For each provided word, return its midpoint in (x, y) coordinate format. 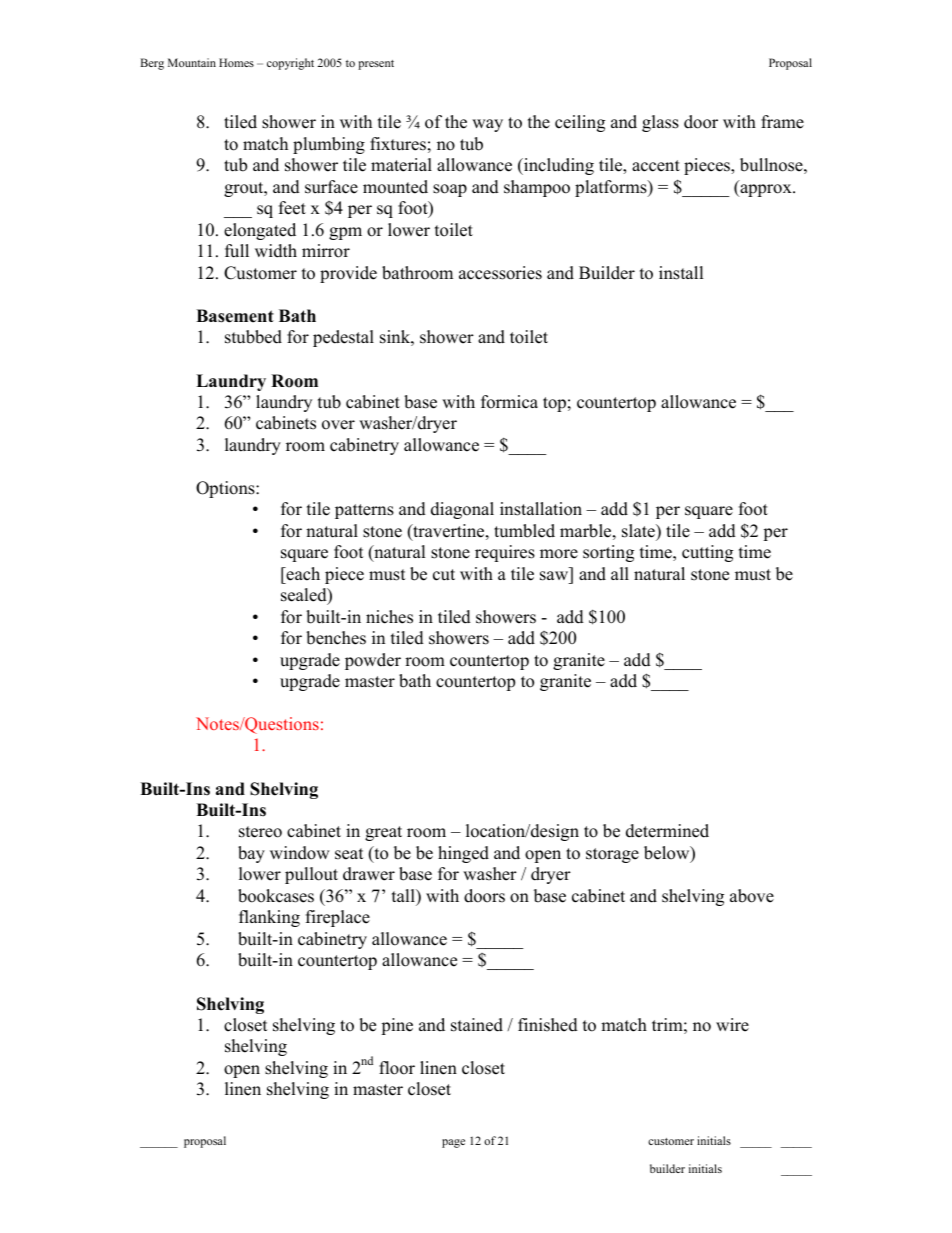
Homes (236, 62)
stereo (260, 832)
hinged (463, 854)
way (487, 125)
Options (226, 489)
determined (667, 831)
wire (732, 1025)
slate (639, 531)
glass (660, 123)
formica (509, 402)
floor (397, 1068)
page (453, 1143)
